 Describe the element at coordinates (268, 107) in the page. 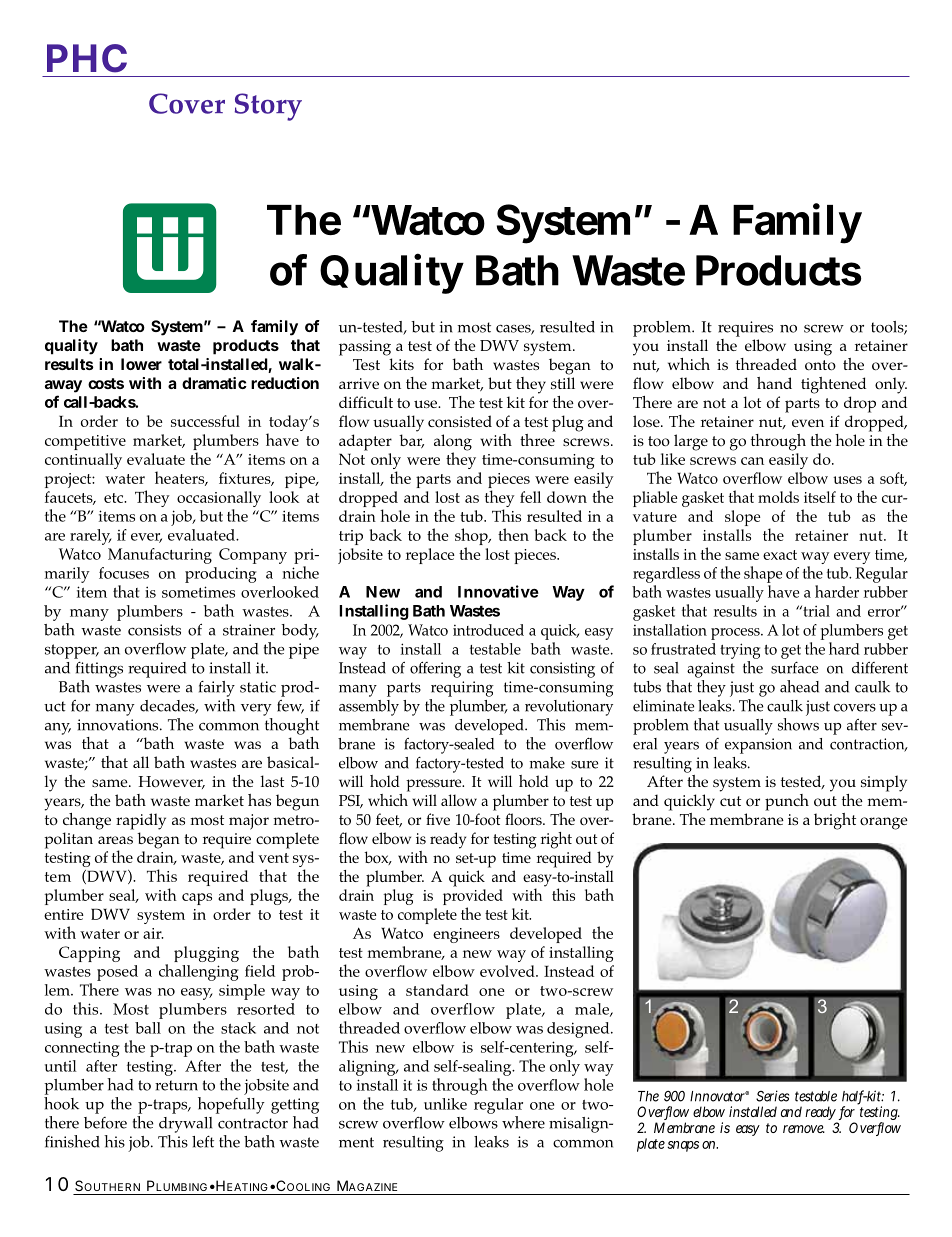

I see `Story` at that location.
